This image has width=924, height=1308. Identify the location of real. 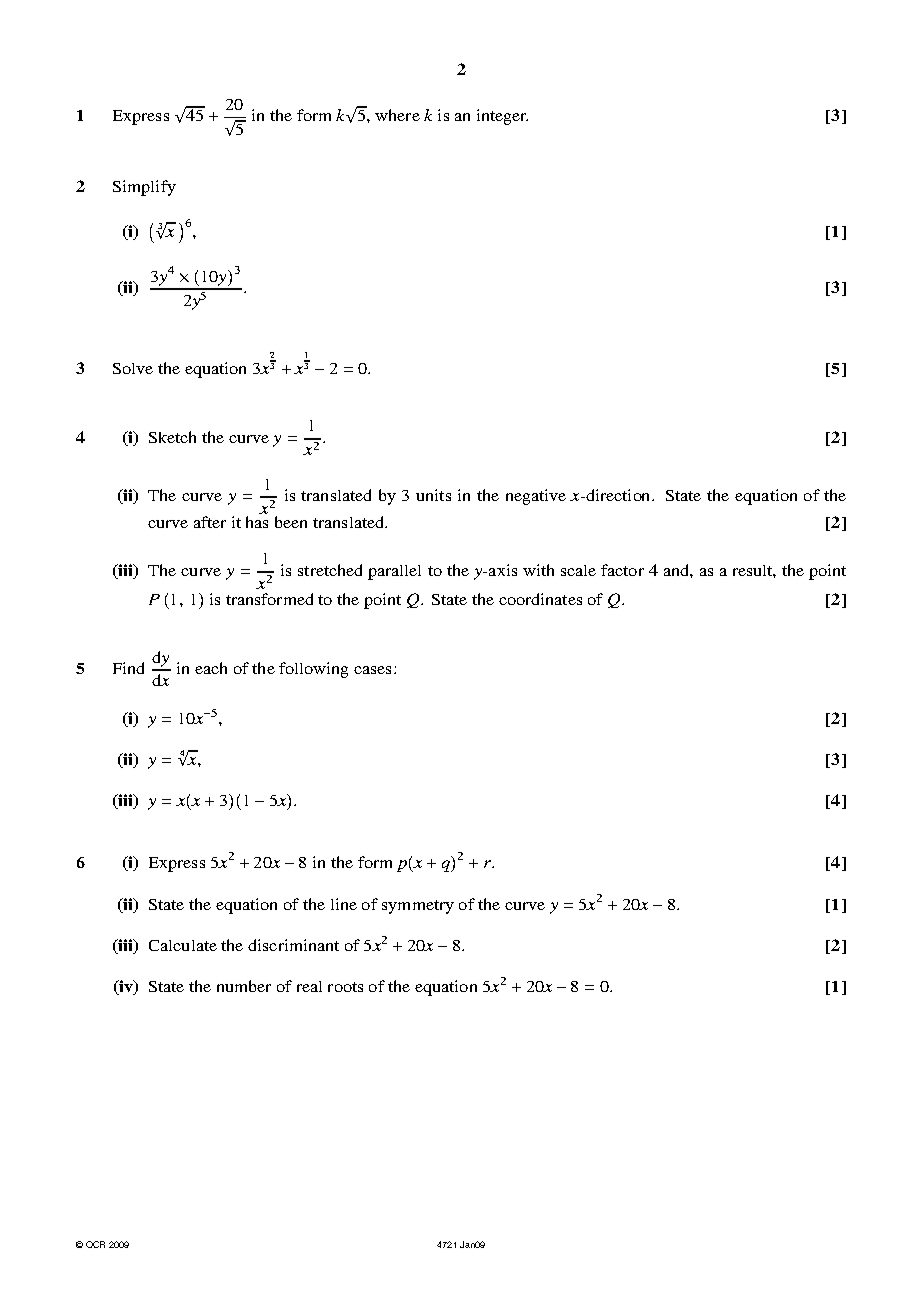
(309, 986).
